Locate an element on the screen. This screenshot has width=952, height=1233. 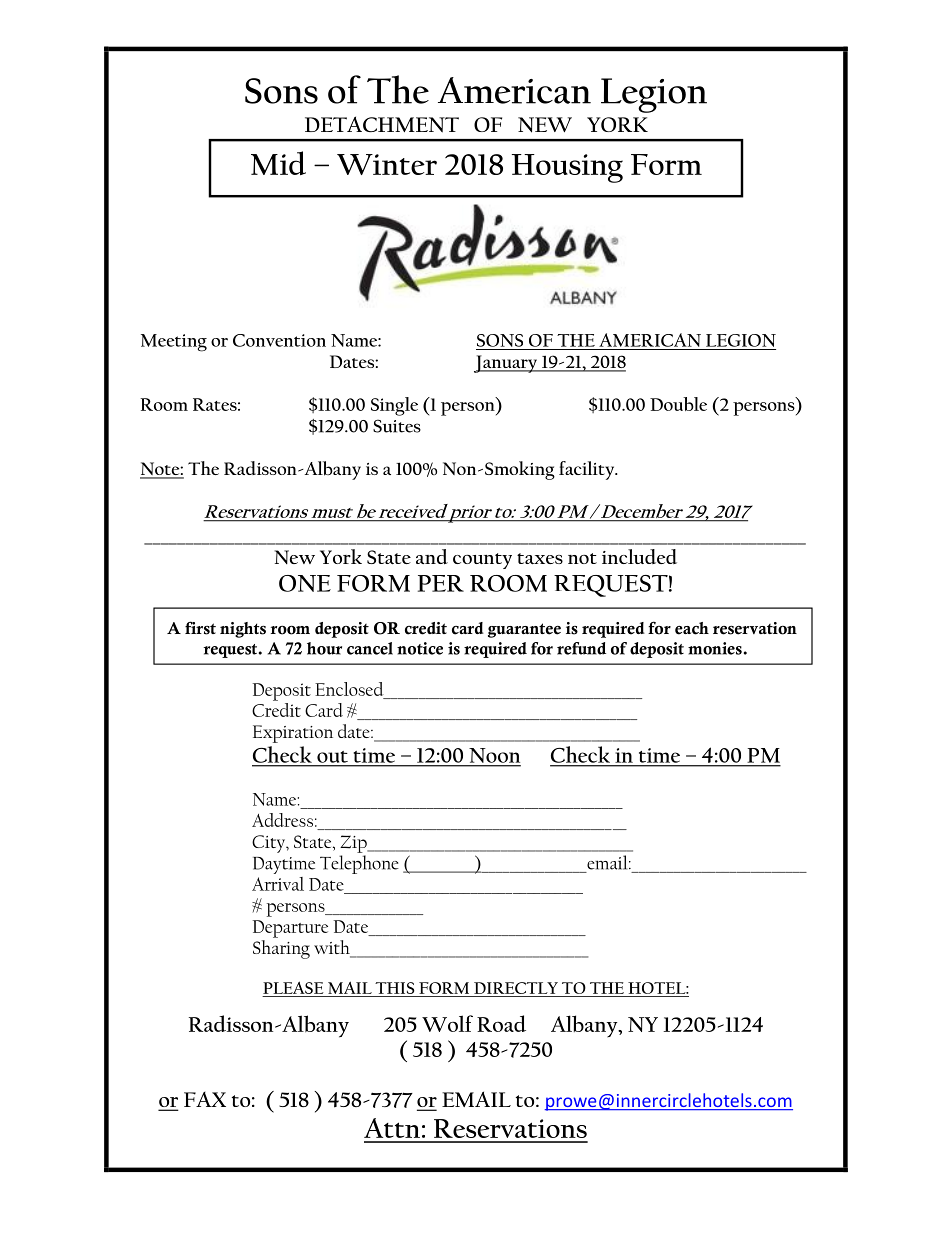
Single is located at coordinates (394, 406).
